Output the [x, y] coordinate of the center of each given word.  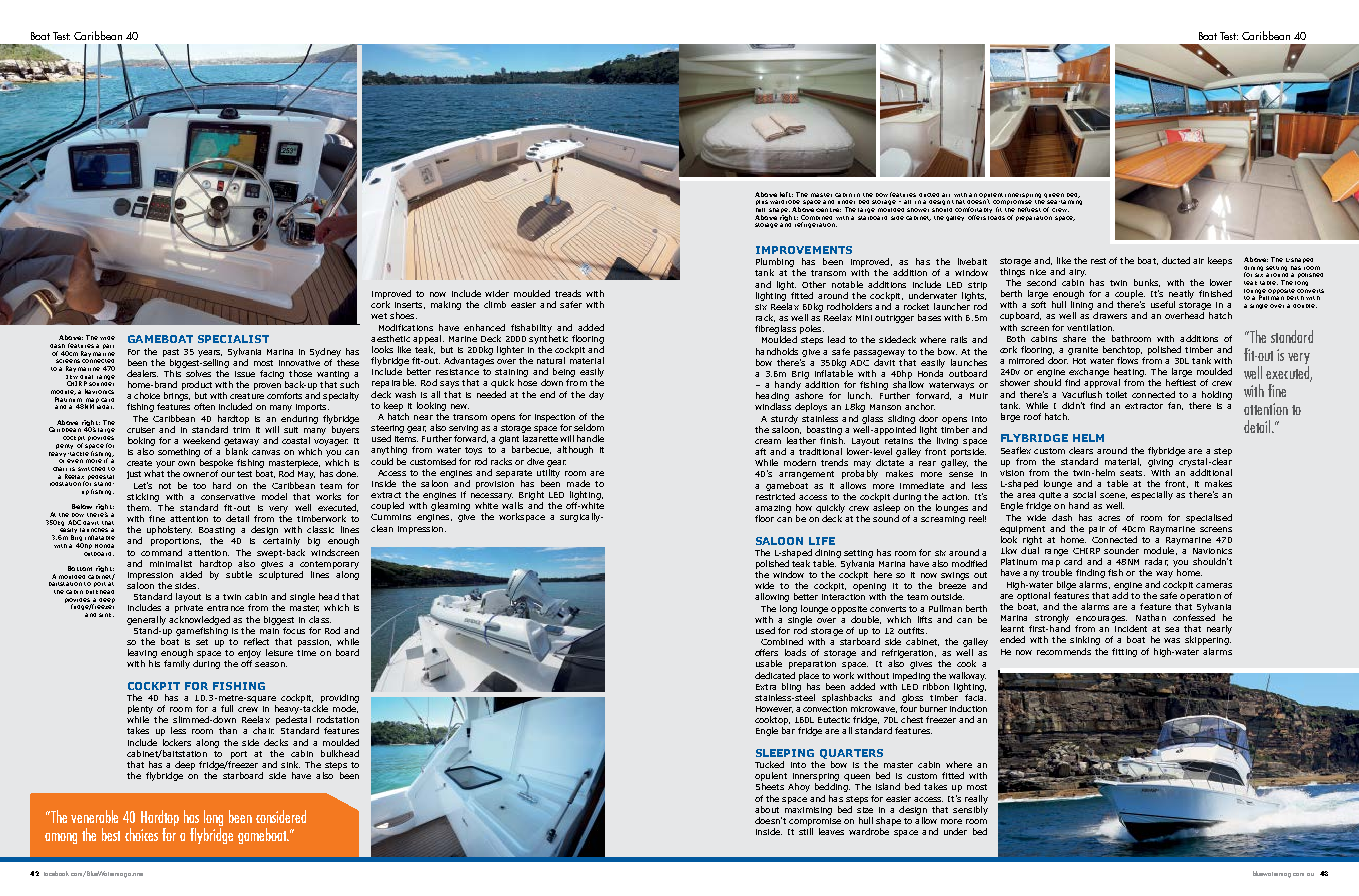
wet [379, 316]
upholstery [169, 530]
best [111, 834]
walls [512, 505]
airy [1077, 273]
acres [1109, 518]
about [767, 809]
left [786, 194]
